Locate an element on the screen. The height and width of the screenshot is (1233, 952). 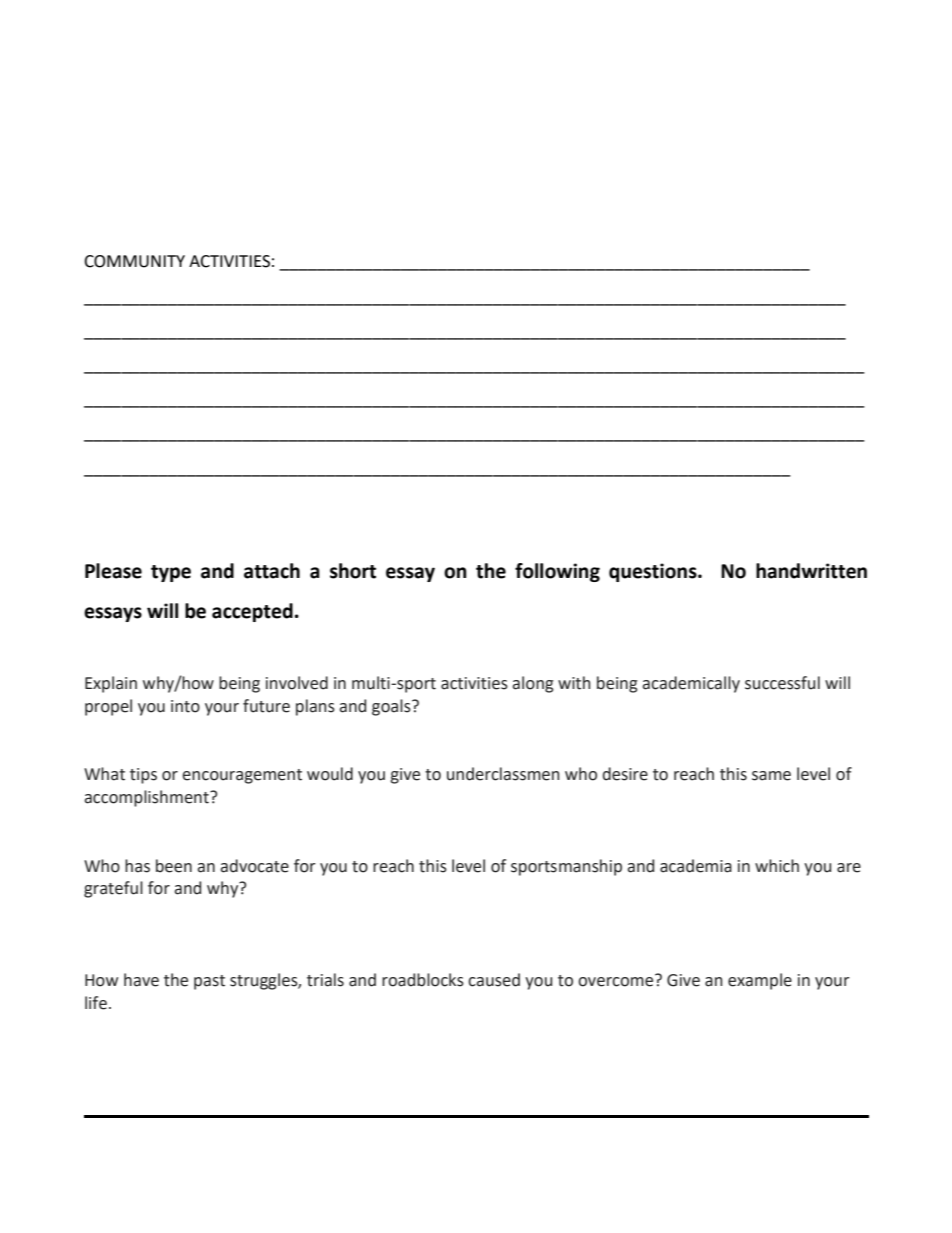
COMMUNITY is located at coordinates (134, 261).
